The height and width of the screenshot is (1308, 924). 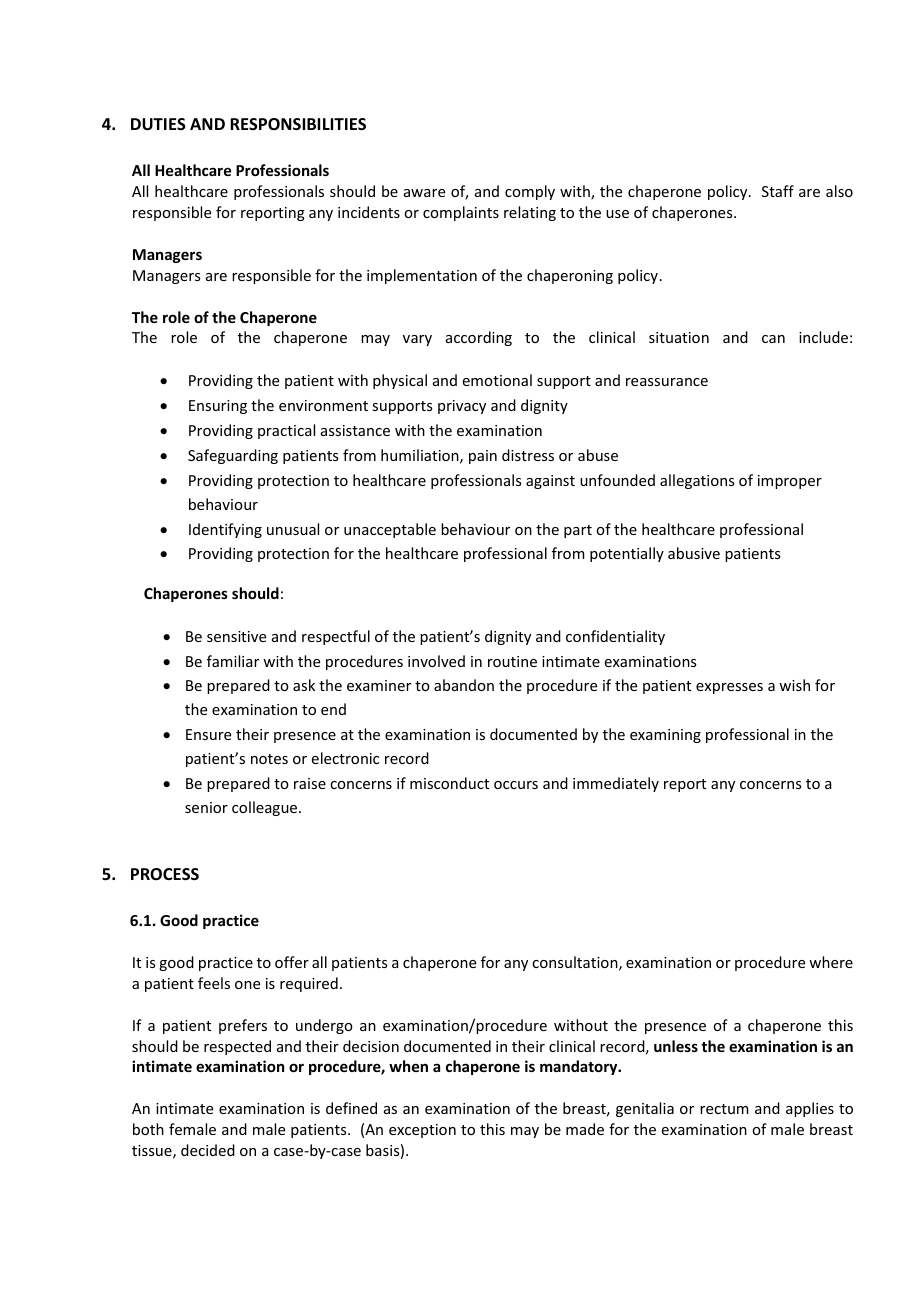 I want to click on Safeguarding, so click(x=233, y=456).
